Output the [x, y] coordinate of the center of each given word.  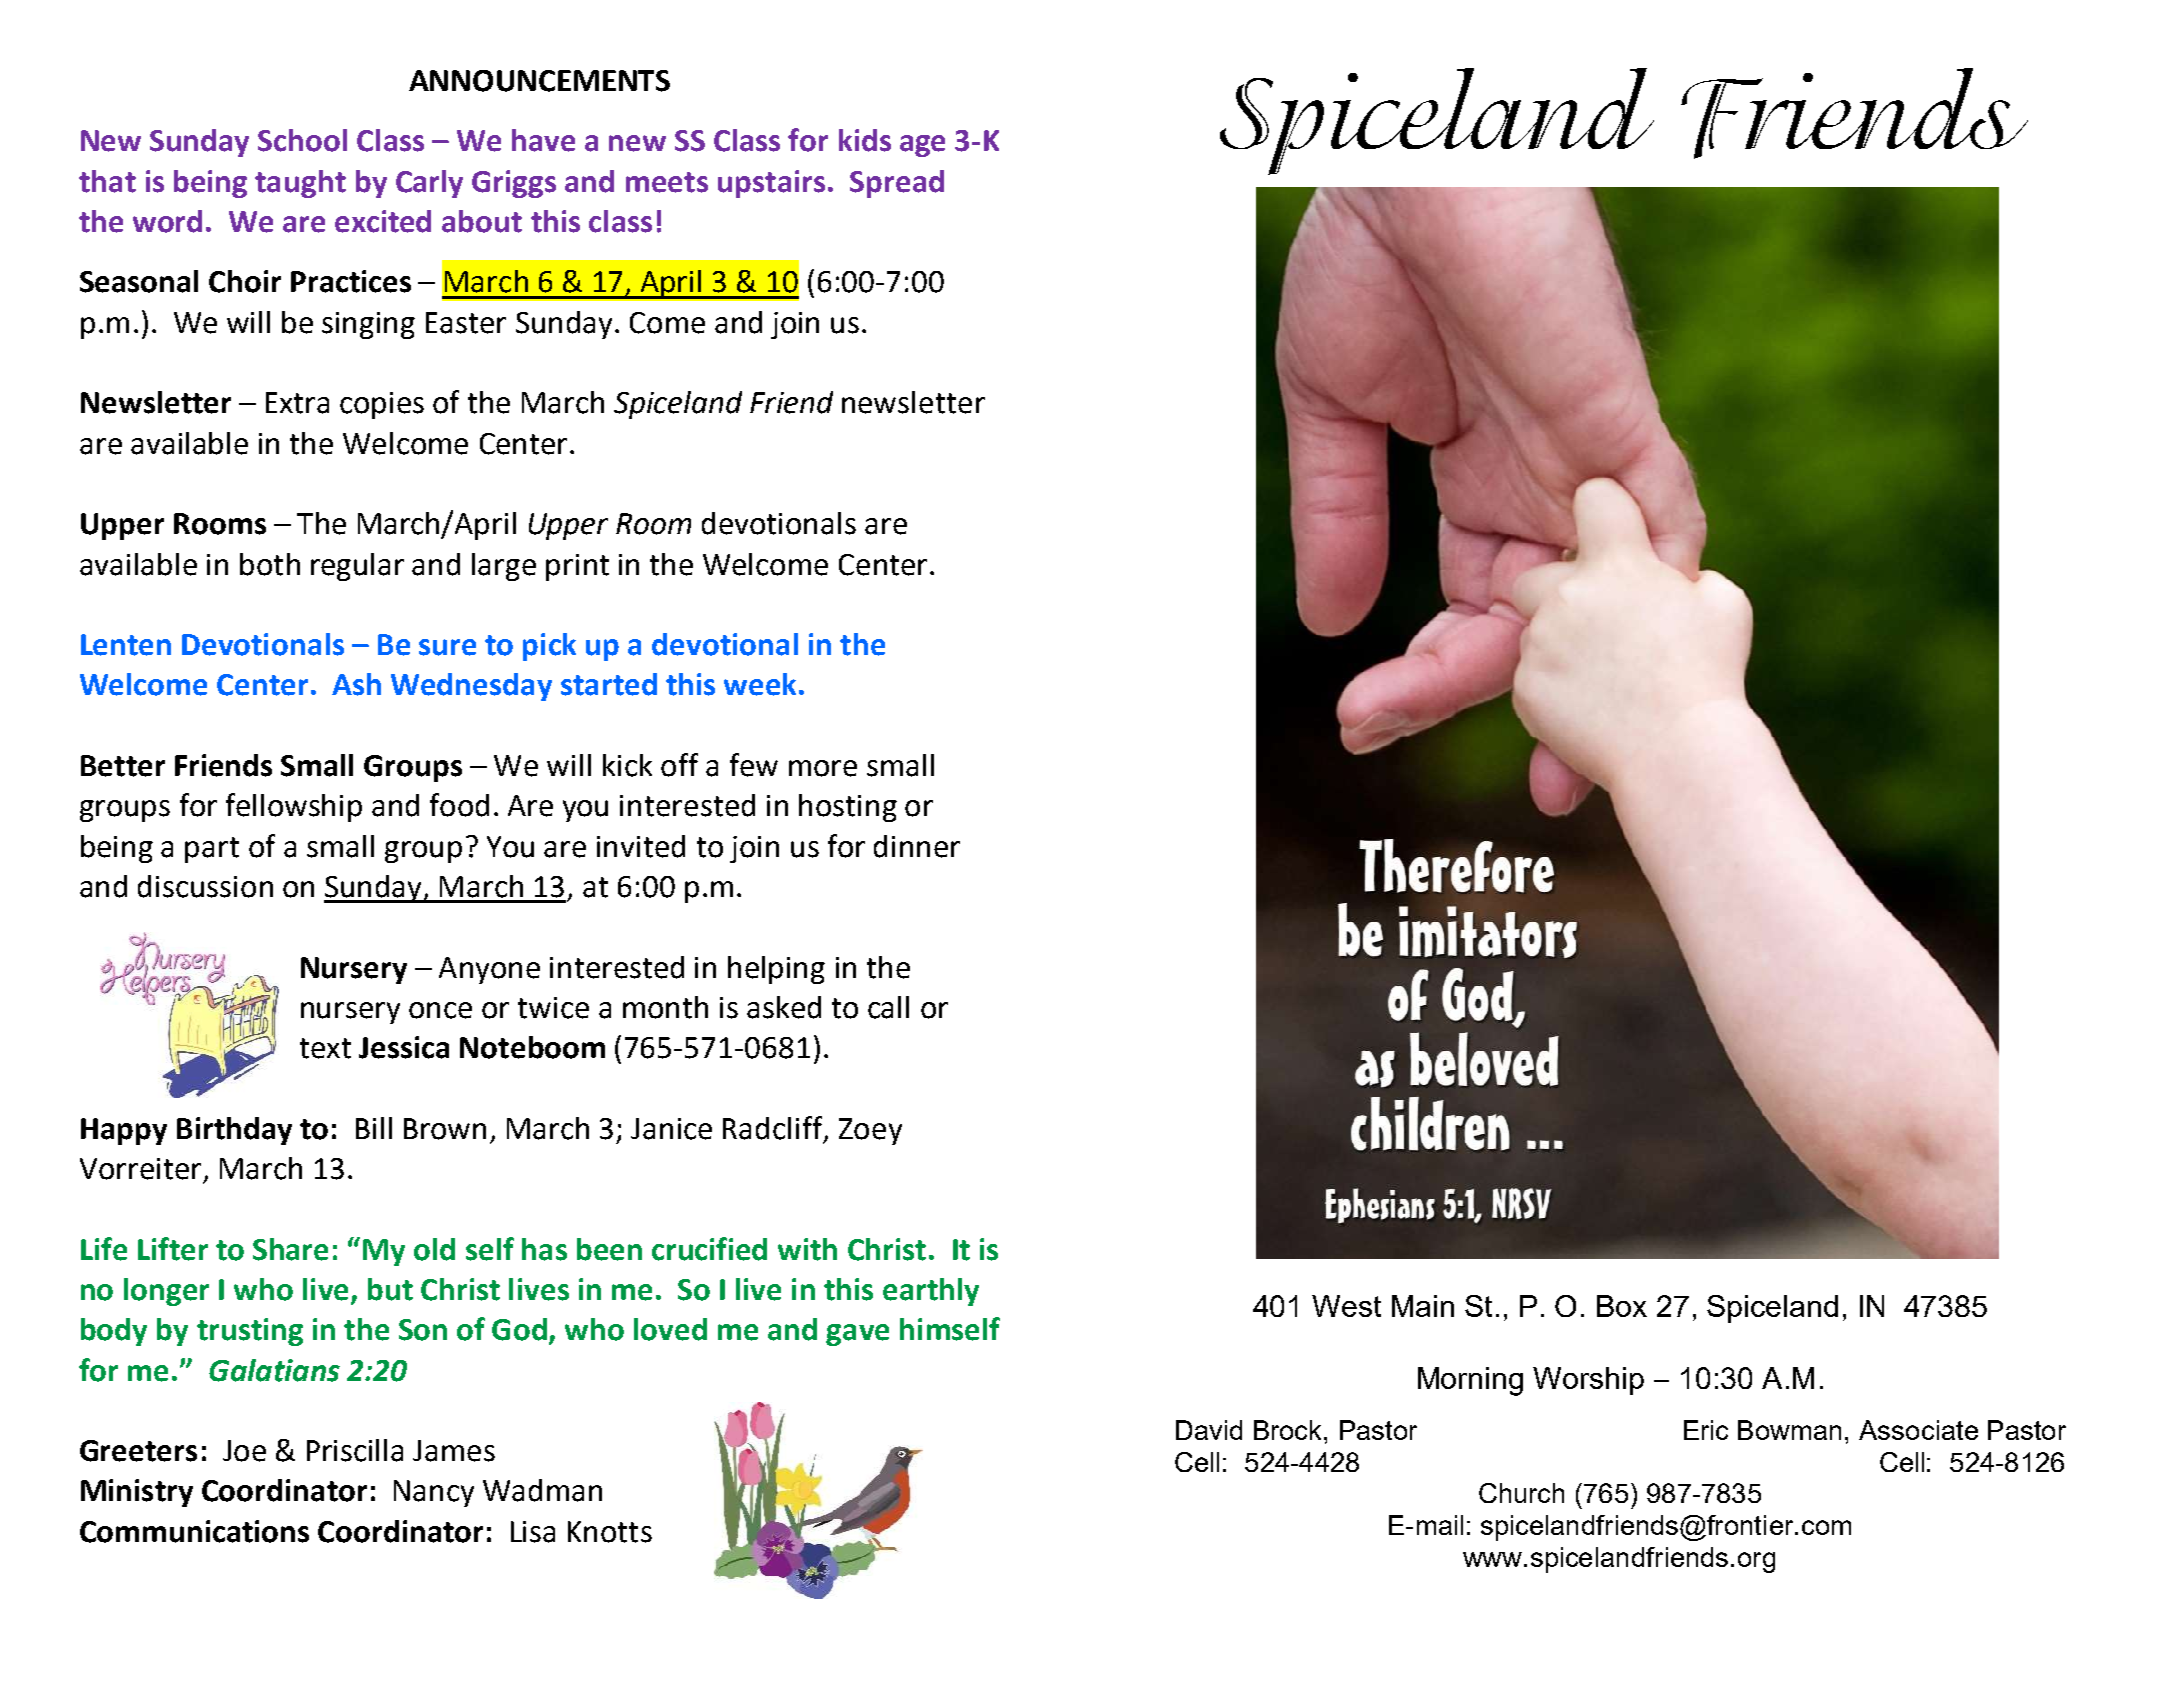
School [302, 140]
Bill [374, 1128]
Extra [297, 403]
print [577, 567]
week [762, 684]
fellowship [294, 807]
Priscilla [355, 1450]
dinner [917, 846]
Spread [897, 184]
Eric [1706, 1430]
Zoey [870, 1131]
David [1209, 1430]
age [922, 146]
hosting [848, 808]
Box [1622, 1306]
